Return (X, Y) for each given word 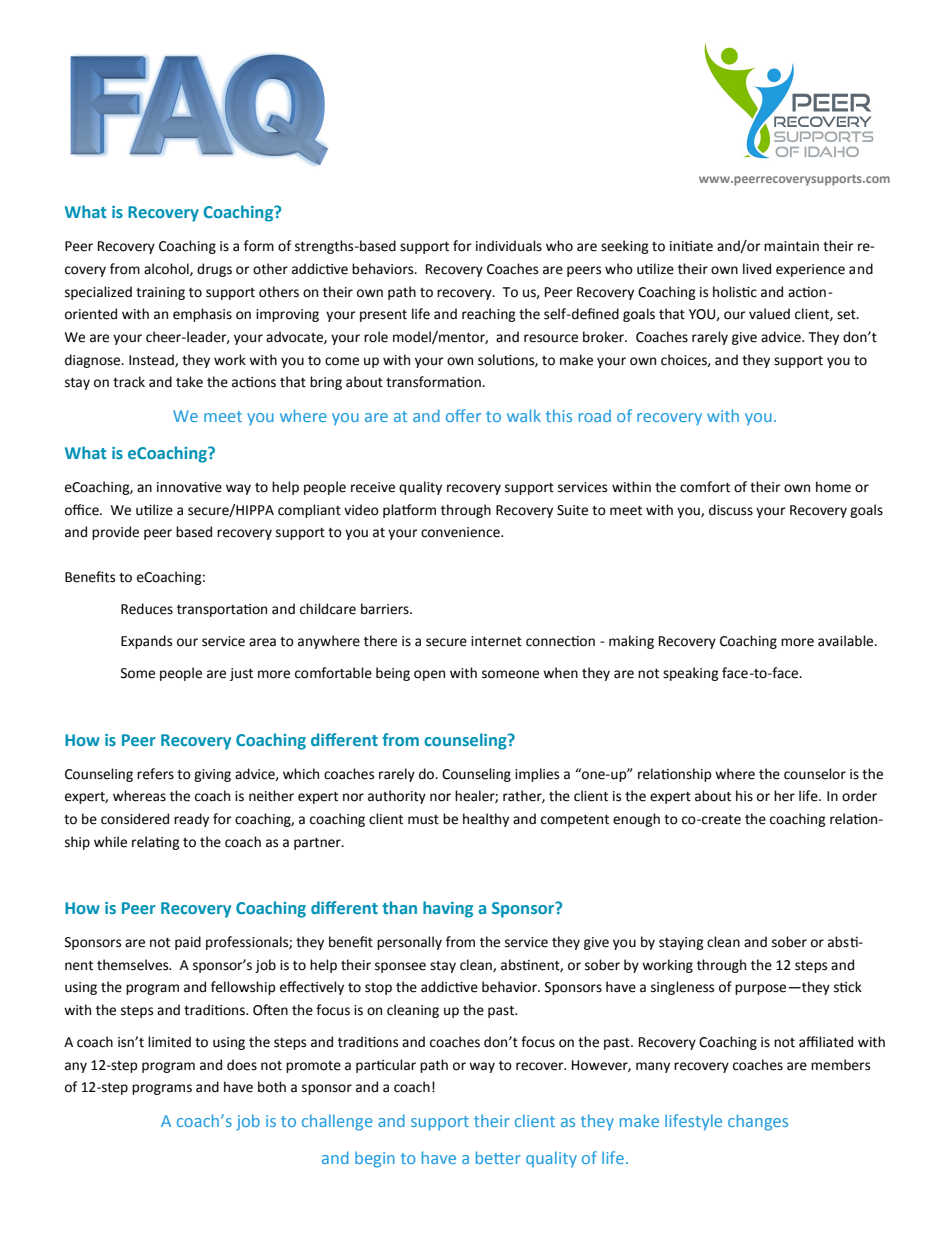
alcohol (167, 269)
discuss (731, 510)
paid (188, 943)
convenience (461, 532)
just (241, 674)
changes (758, 1122)
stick (848, 987)
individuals (509, 246)
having (448, 909)
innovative (189, 487)
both (272, 1087)
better (498, 1157)
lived (757, 269)
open (429, 675)
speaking (691, 674)
